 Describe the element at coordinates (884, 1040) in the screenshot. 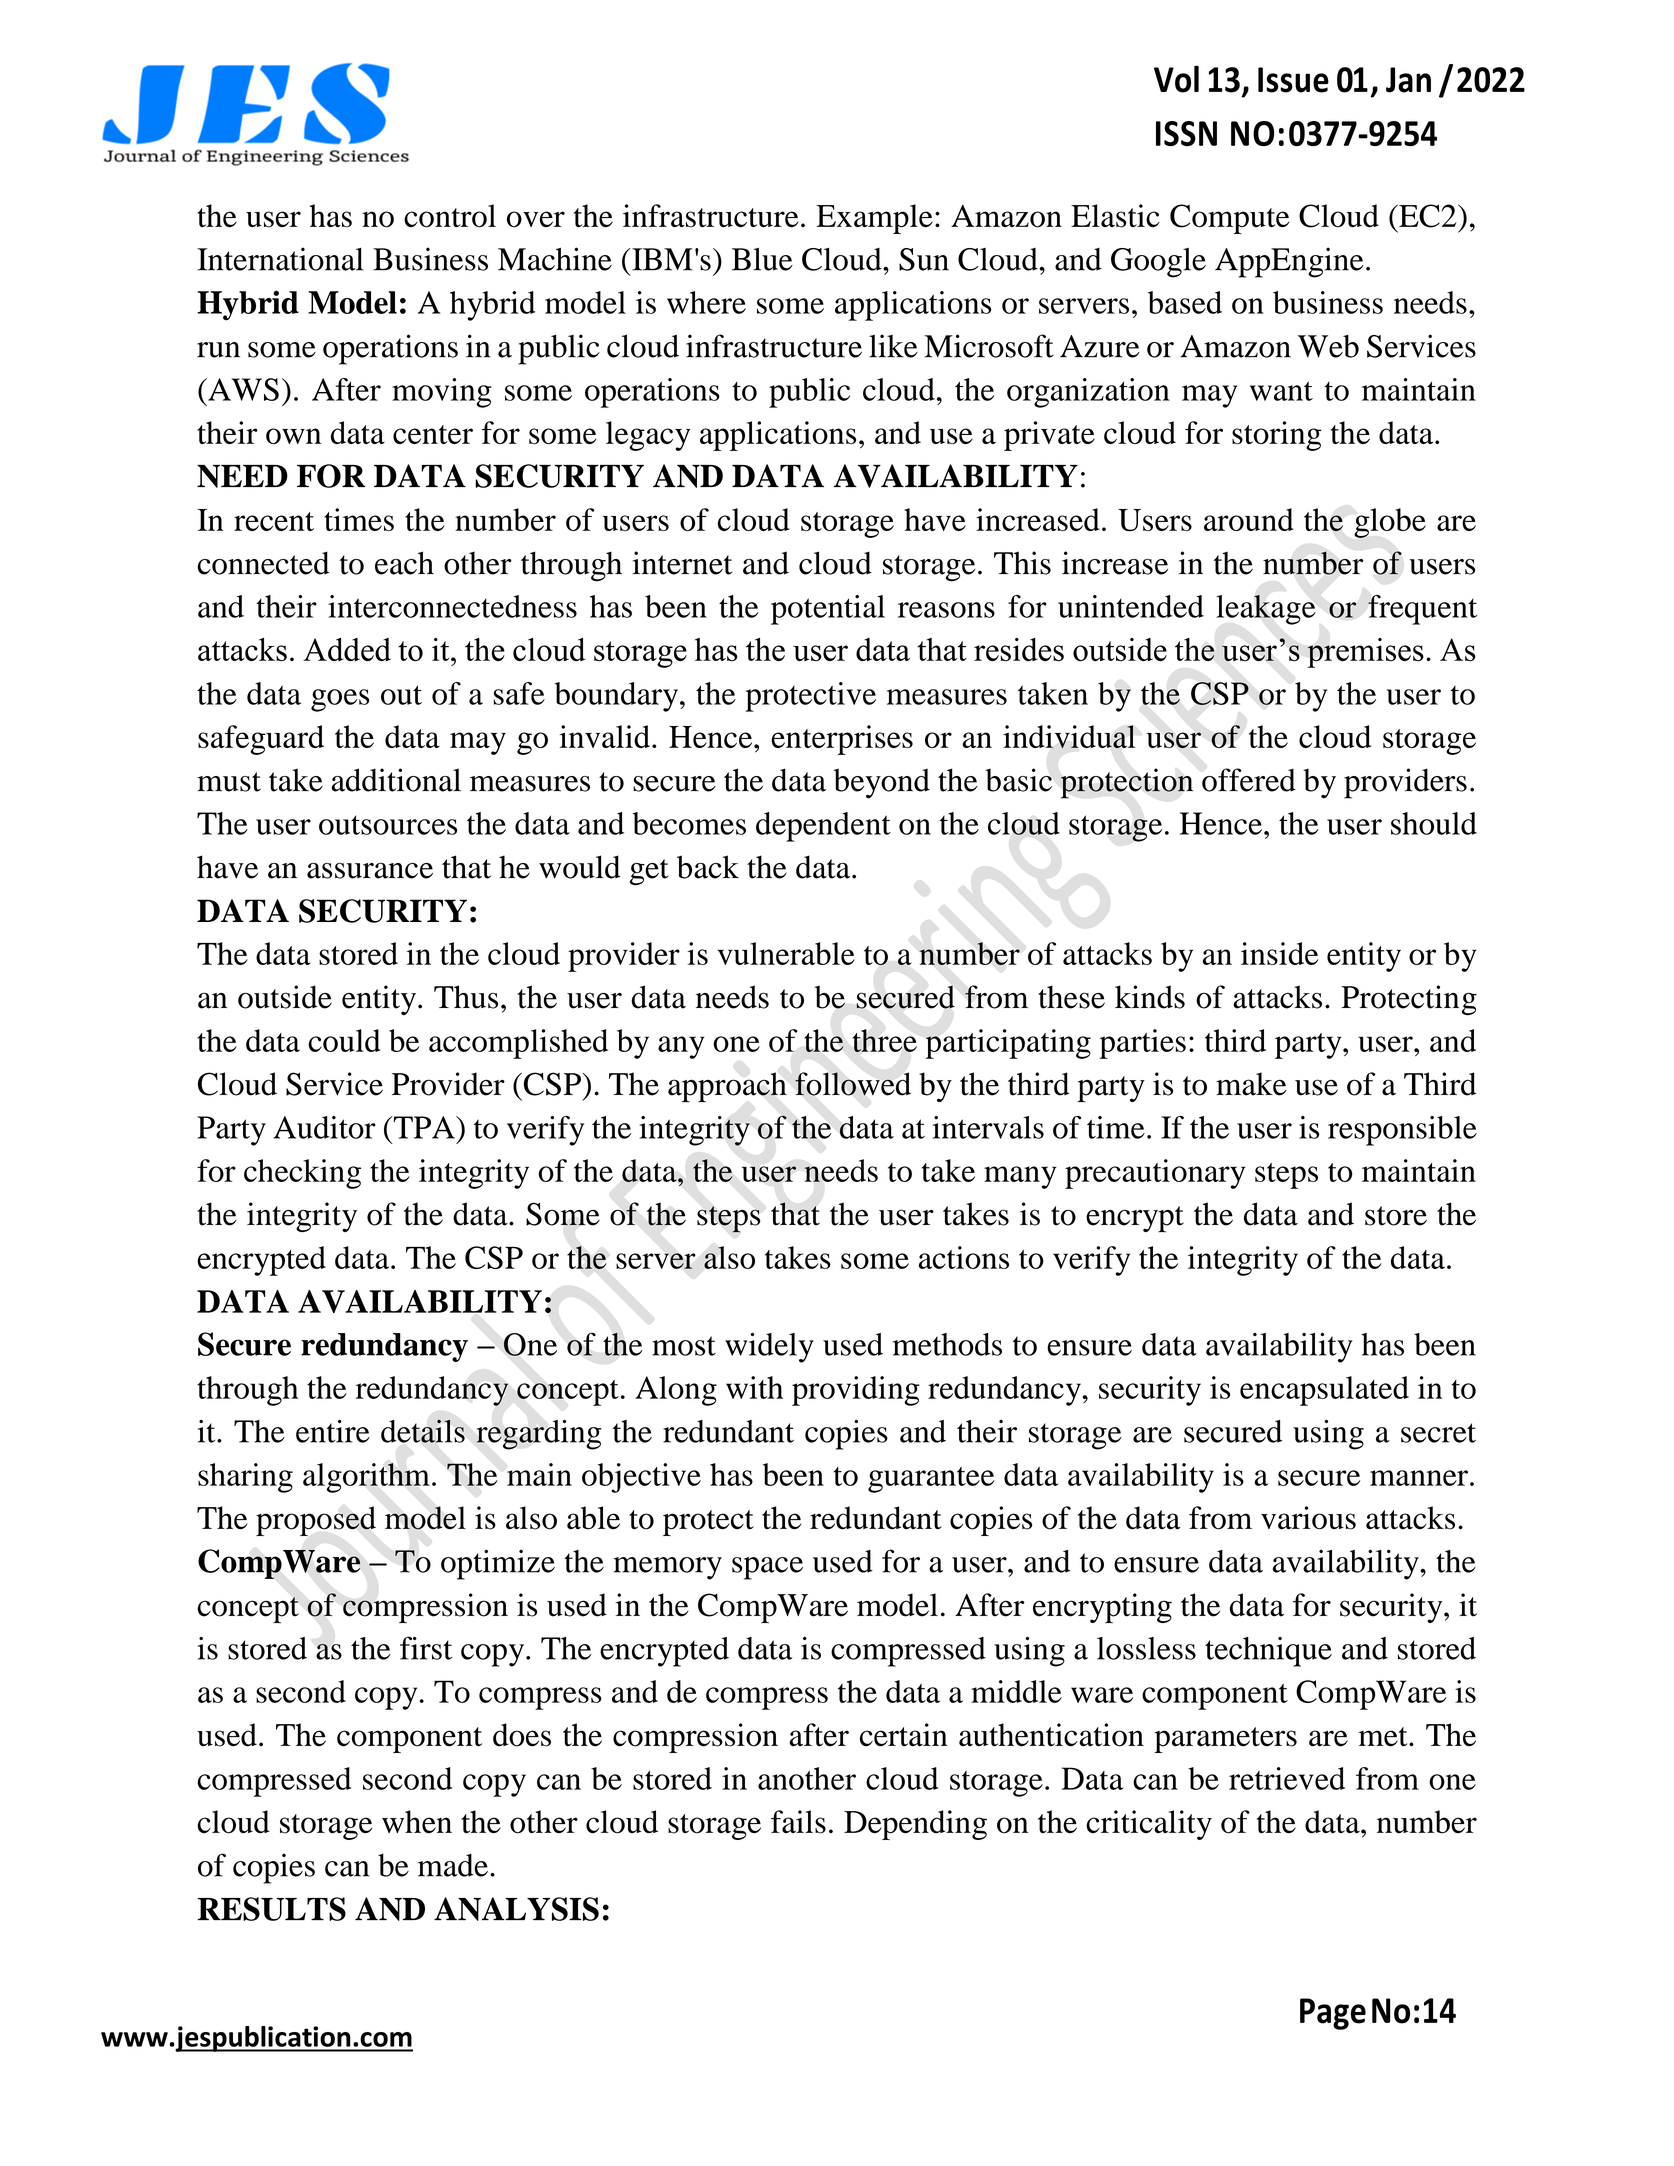

I see `three` at that location.
